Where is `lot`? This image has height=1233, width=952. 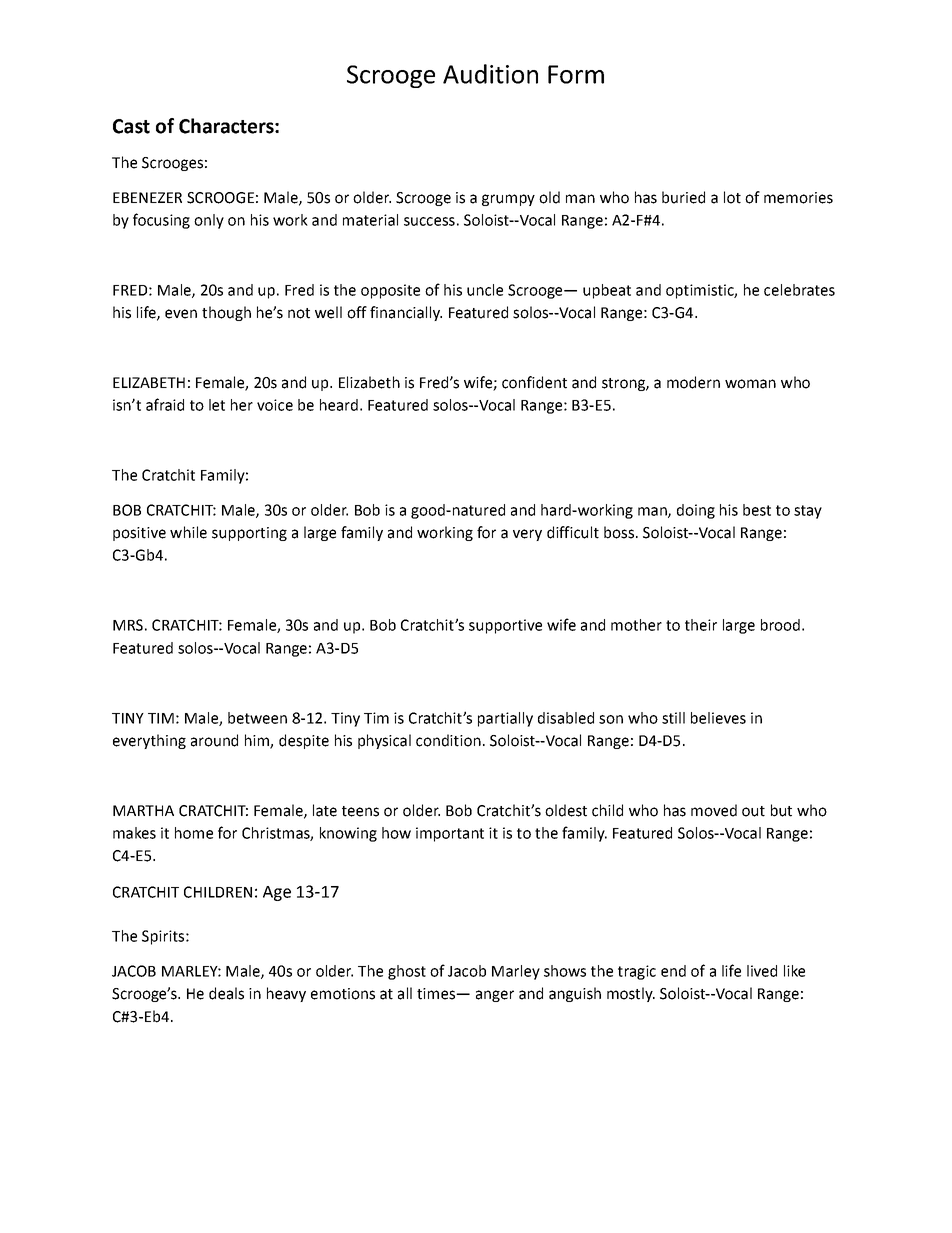 lot is located at coordinates (732, 197).
